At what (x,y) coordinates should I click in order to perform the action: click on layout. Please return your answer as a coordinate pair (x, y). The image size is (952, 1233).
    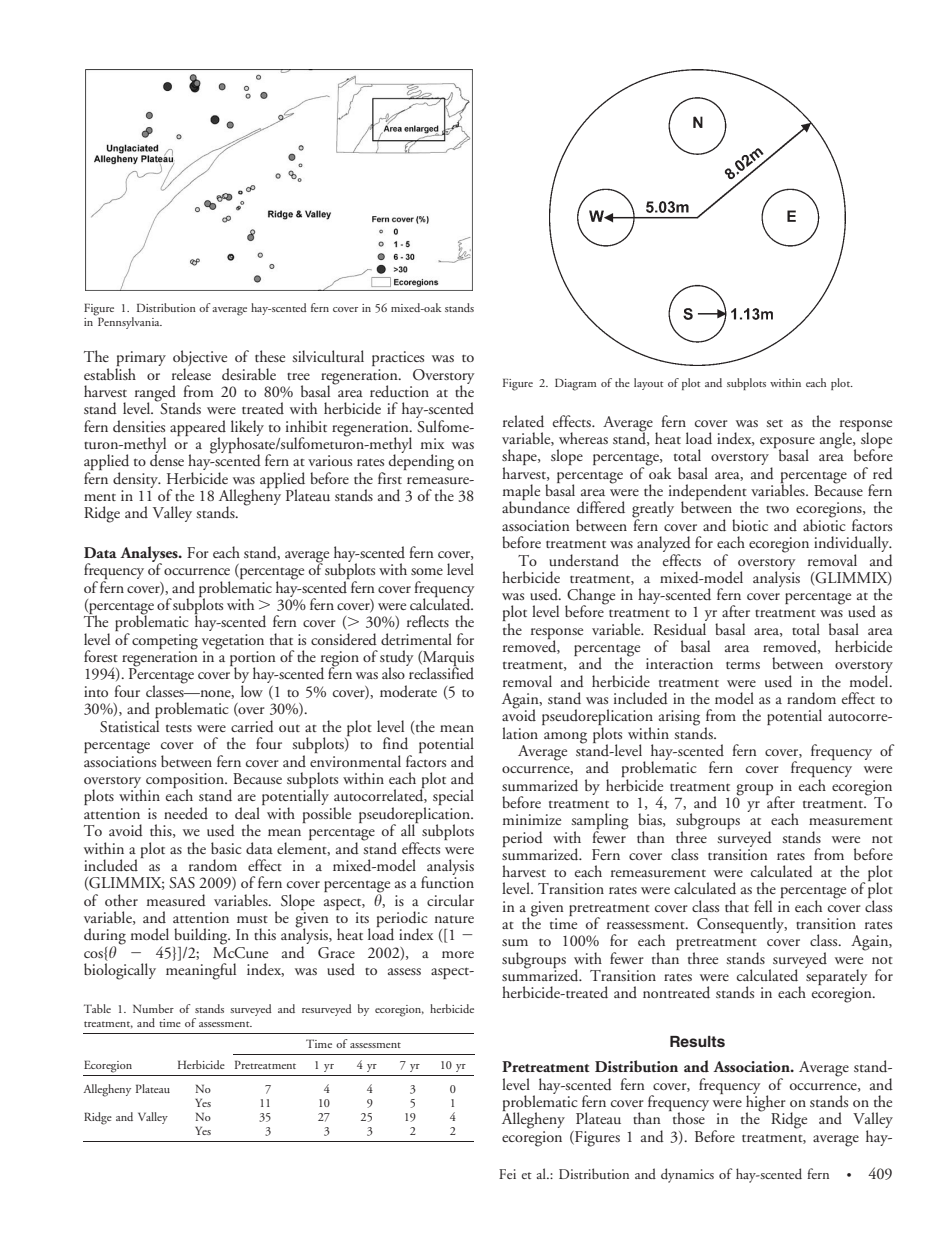
    Looking at the image, I should click on (648, 384).
